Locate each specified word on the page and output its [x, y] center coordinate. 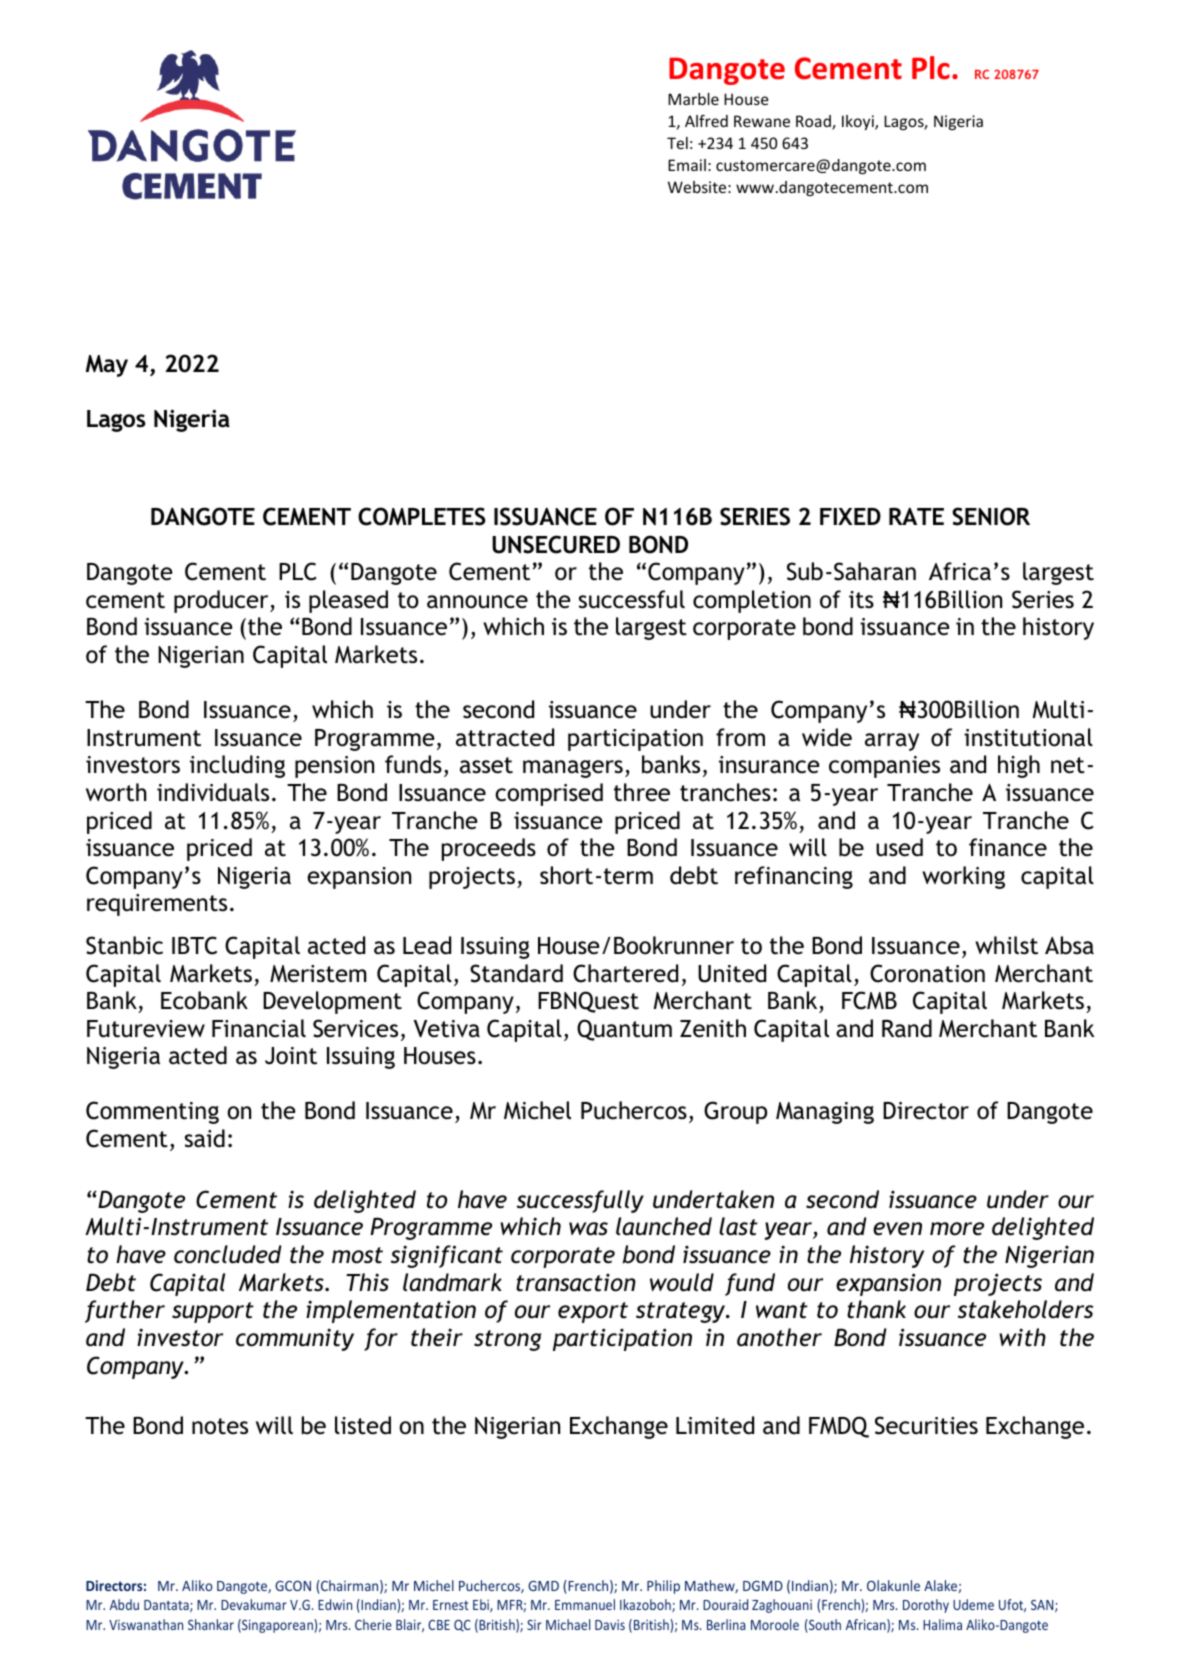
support [213, 1312]
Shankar [211, 1624]
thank [876, 1309]
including [237, 766]
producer [222, 601]
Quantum [624, 1030]
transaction [576, 1282]
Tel [677, 143]
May [107, 366]
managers [573, 769]
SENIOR [991, 516]
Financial [259, 1028]
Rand [907, 1028]
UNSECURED [556, 544]
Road [814, 122]
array [892, 742]
